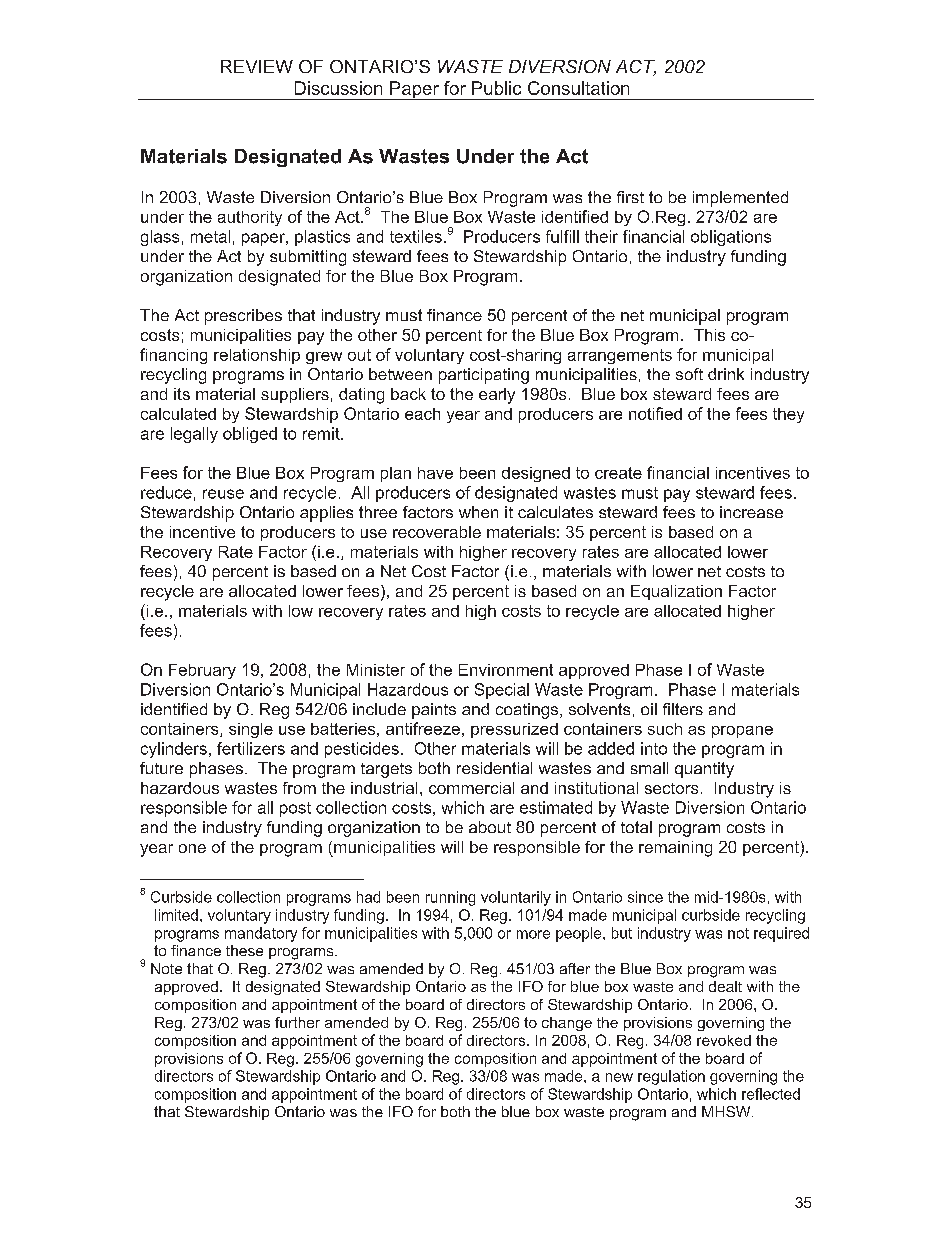 This document has height=1233, width=952. Describe the element at coordinates (496, 88) in the document. I see `Public` at that location.
